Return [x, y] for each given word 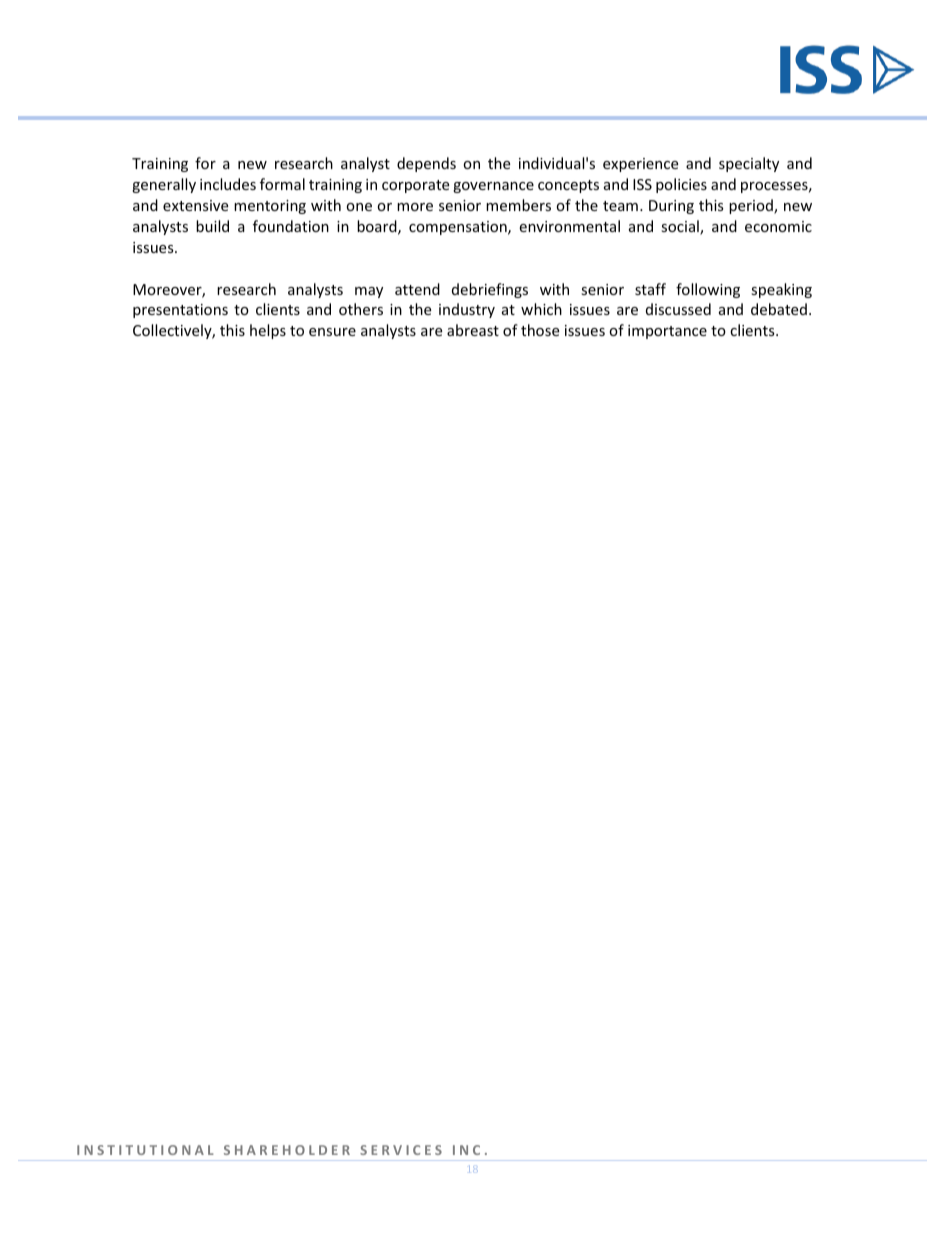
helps [268, 331]
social [681, 227]
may [369, 292]
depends [426, 164]
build [212, 226]
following [708, 290]
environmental [569, 226]
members [518, 205]
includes [228, 184]
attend [417, 289]
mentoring [270, 207]
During [671, 207]
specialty [749, 164]
